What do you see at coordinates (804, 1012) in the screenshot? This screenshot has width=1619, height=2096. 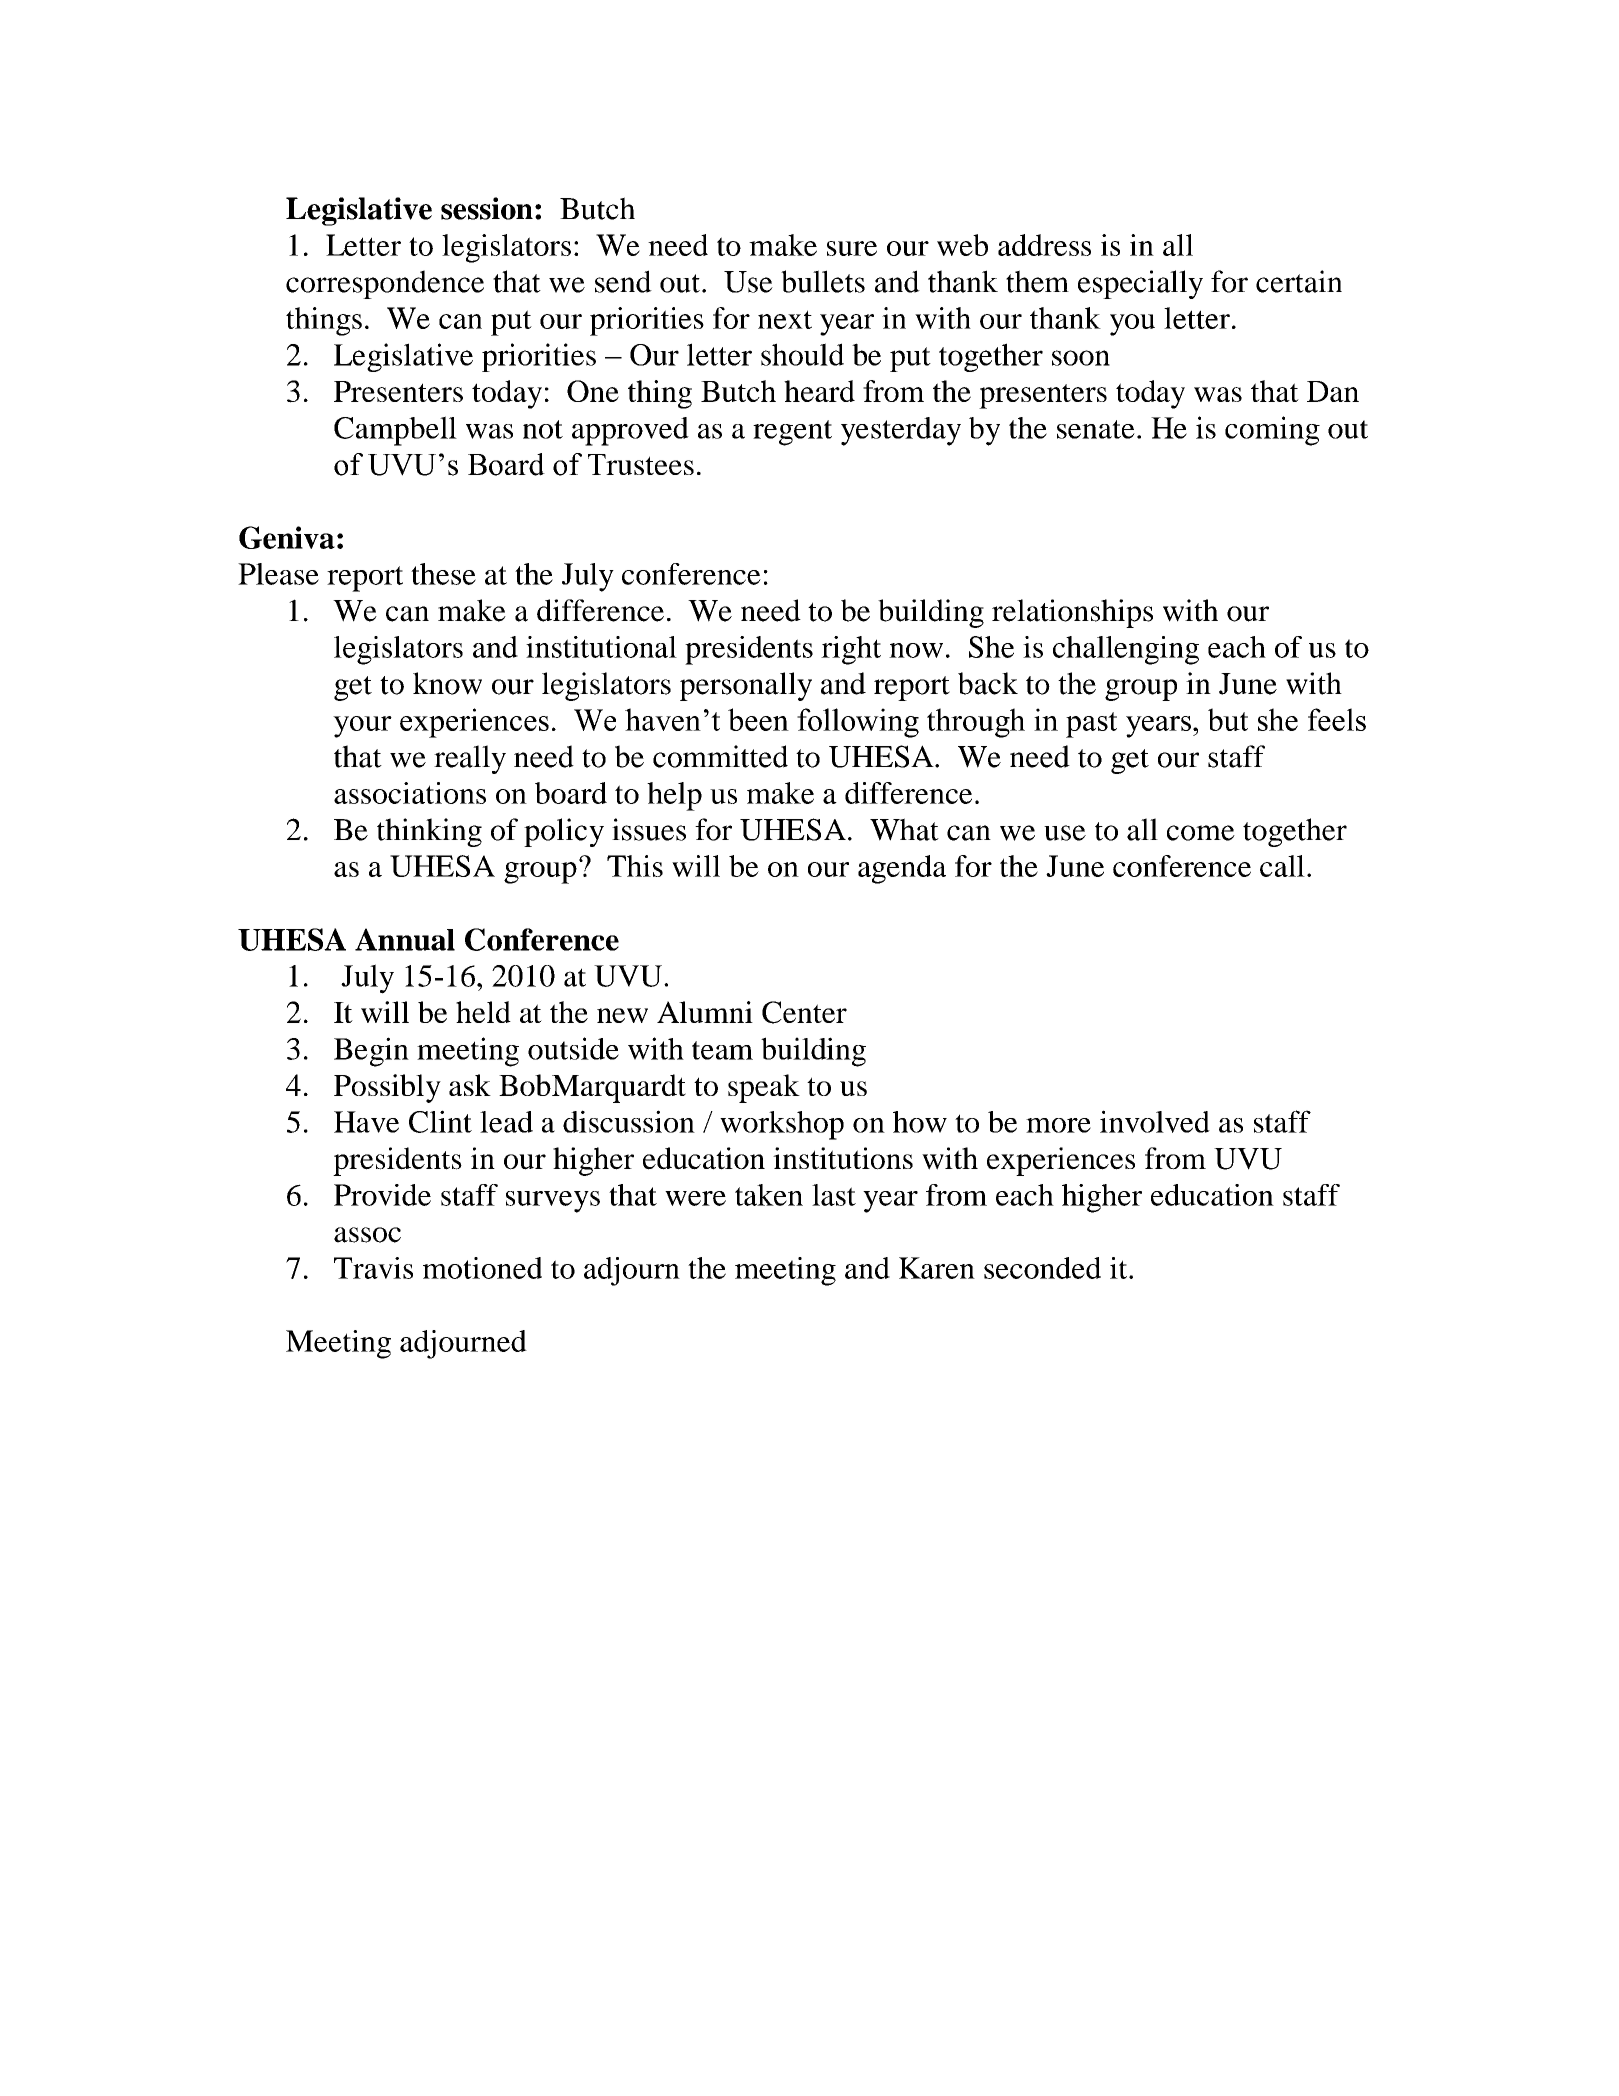 I see `Center` at bounding box center [804, 1012].
